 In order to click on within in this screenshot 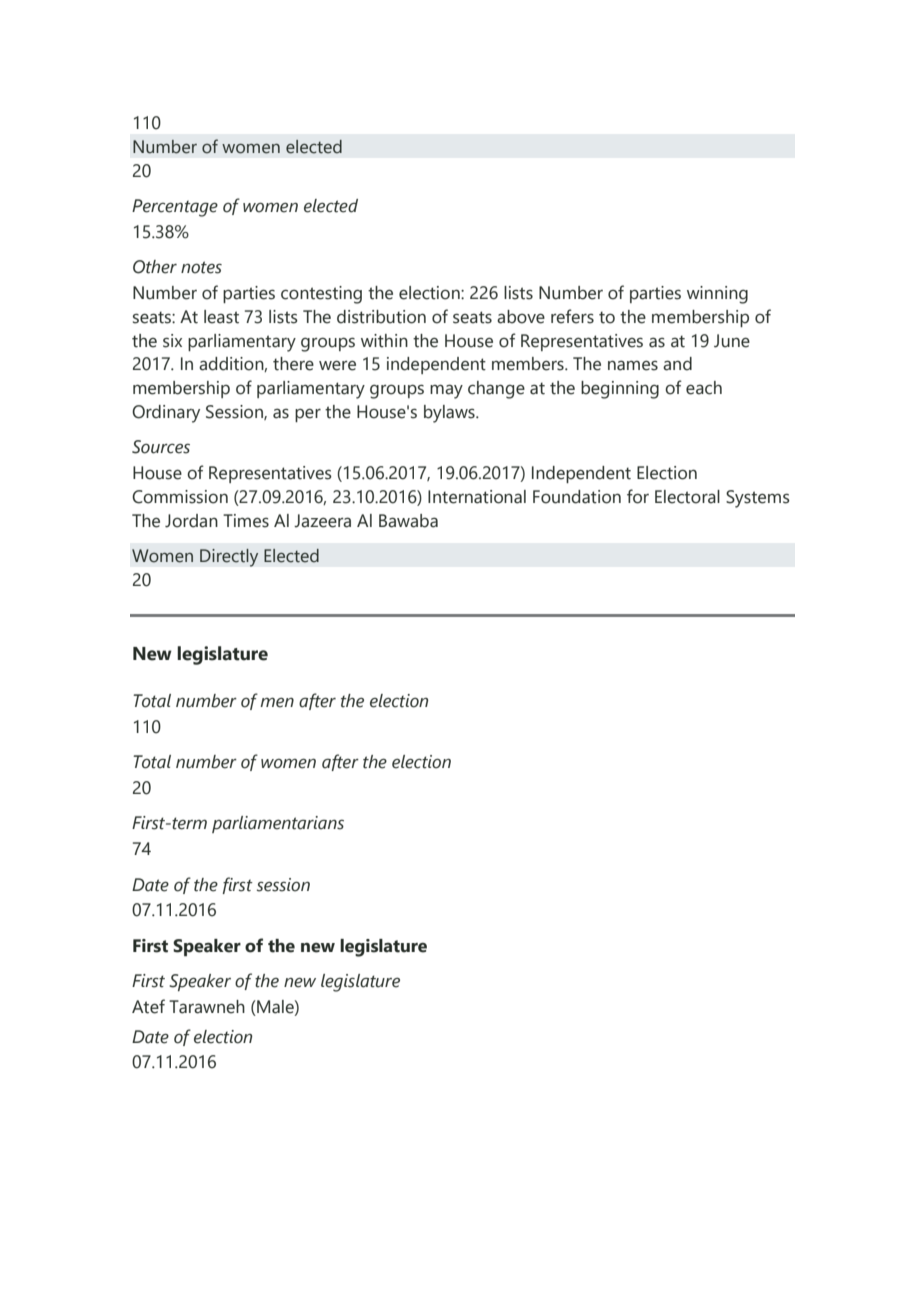, I will do `click(384, 341)`.
